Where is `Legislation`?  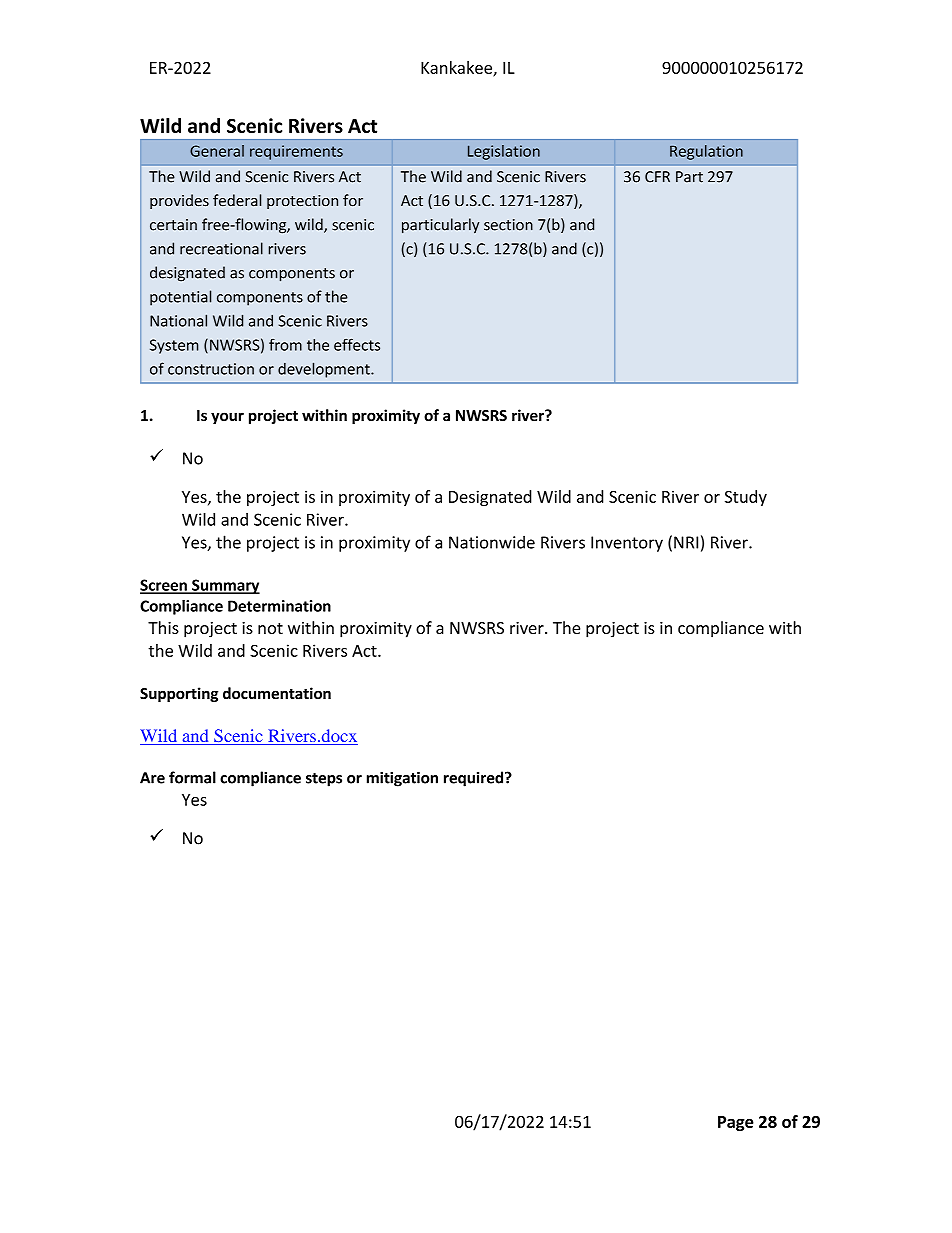
Legislation is located at coordinates (504, 152).
